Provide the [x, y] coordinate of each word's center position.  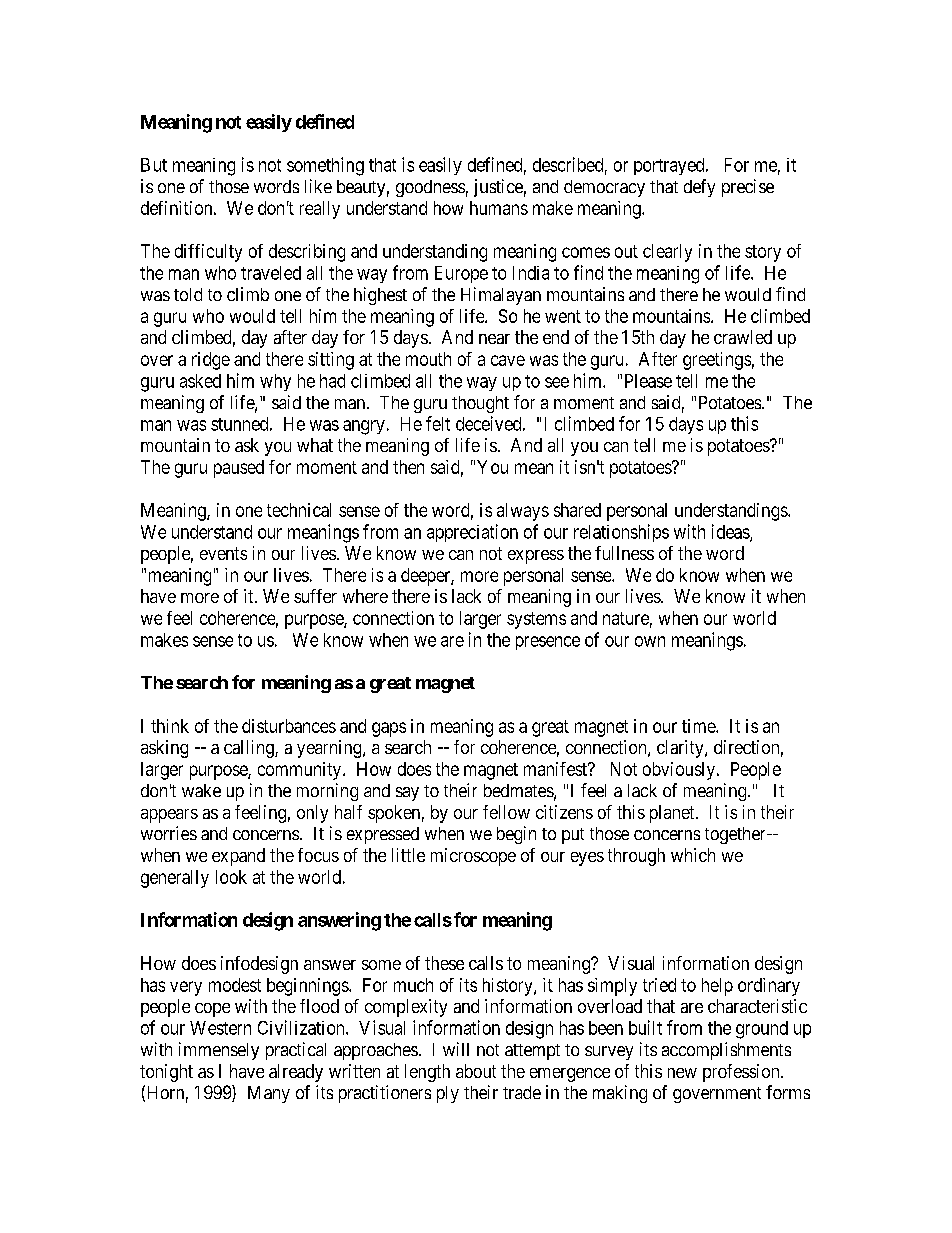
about [476, 1071]
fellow [506, 812]
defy [699, 188]
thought [480, 404]
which [693, 855]
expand [238, 857]
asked [200, 381]
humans [499, 208]
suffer [315, 596]
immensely [219, 1051]
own [650, 641]
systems [536, 620]
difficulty [208, 253]
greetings [717, 361]
